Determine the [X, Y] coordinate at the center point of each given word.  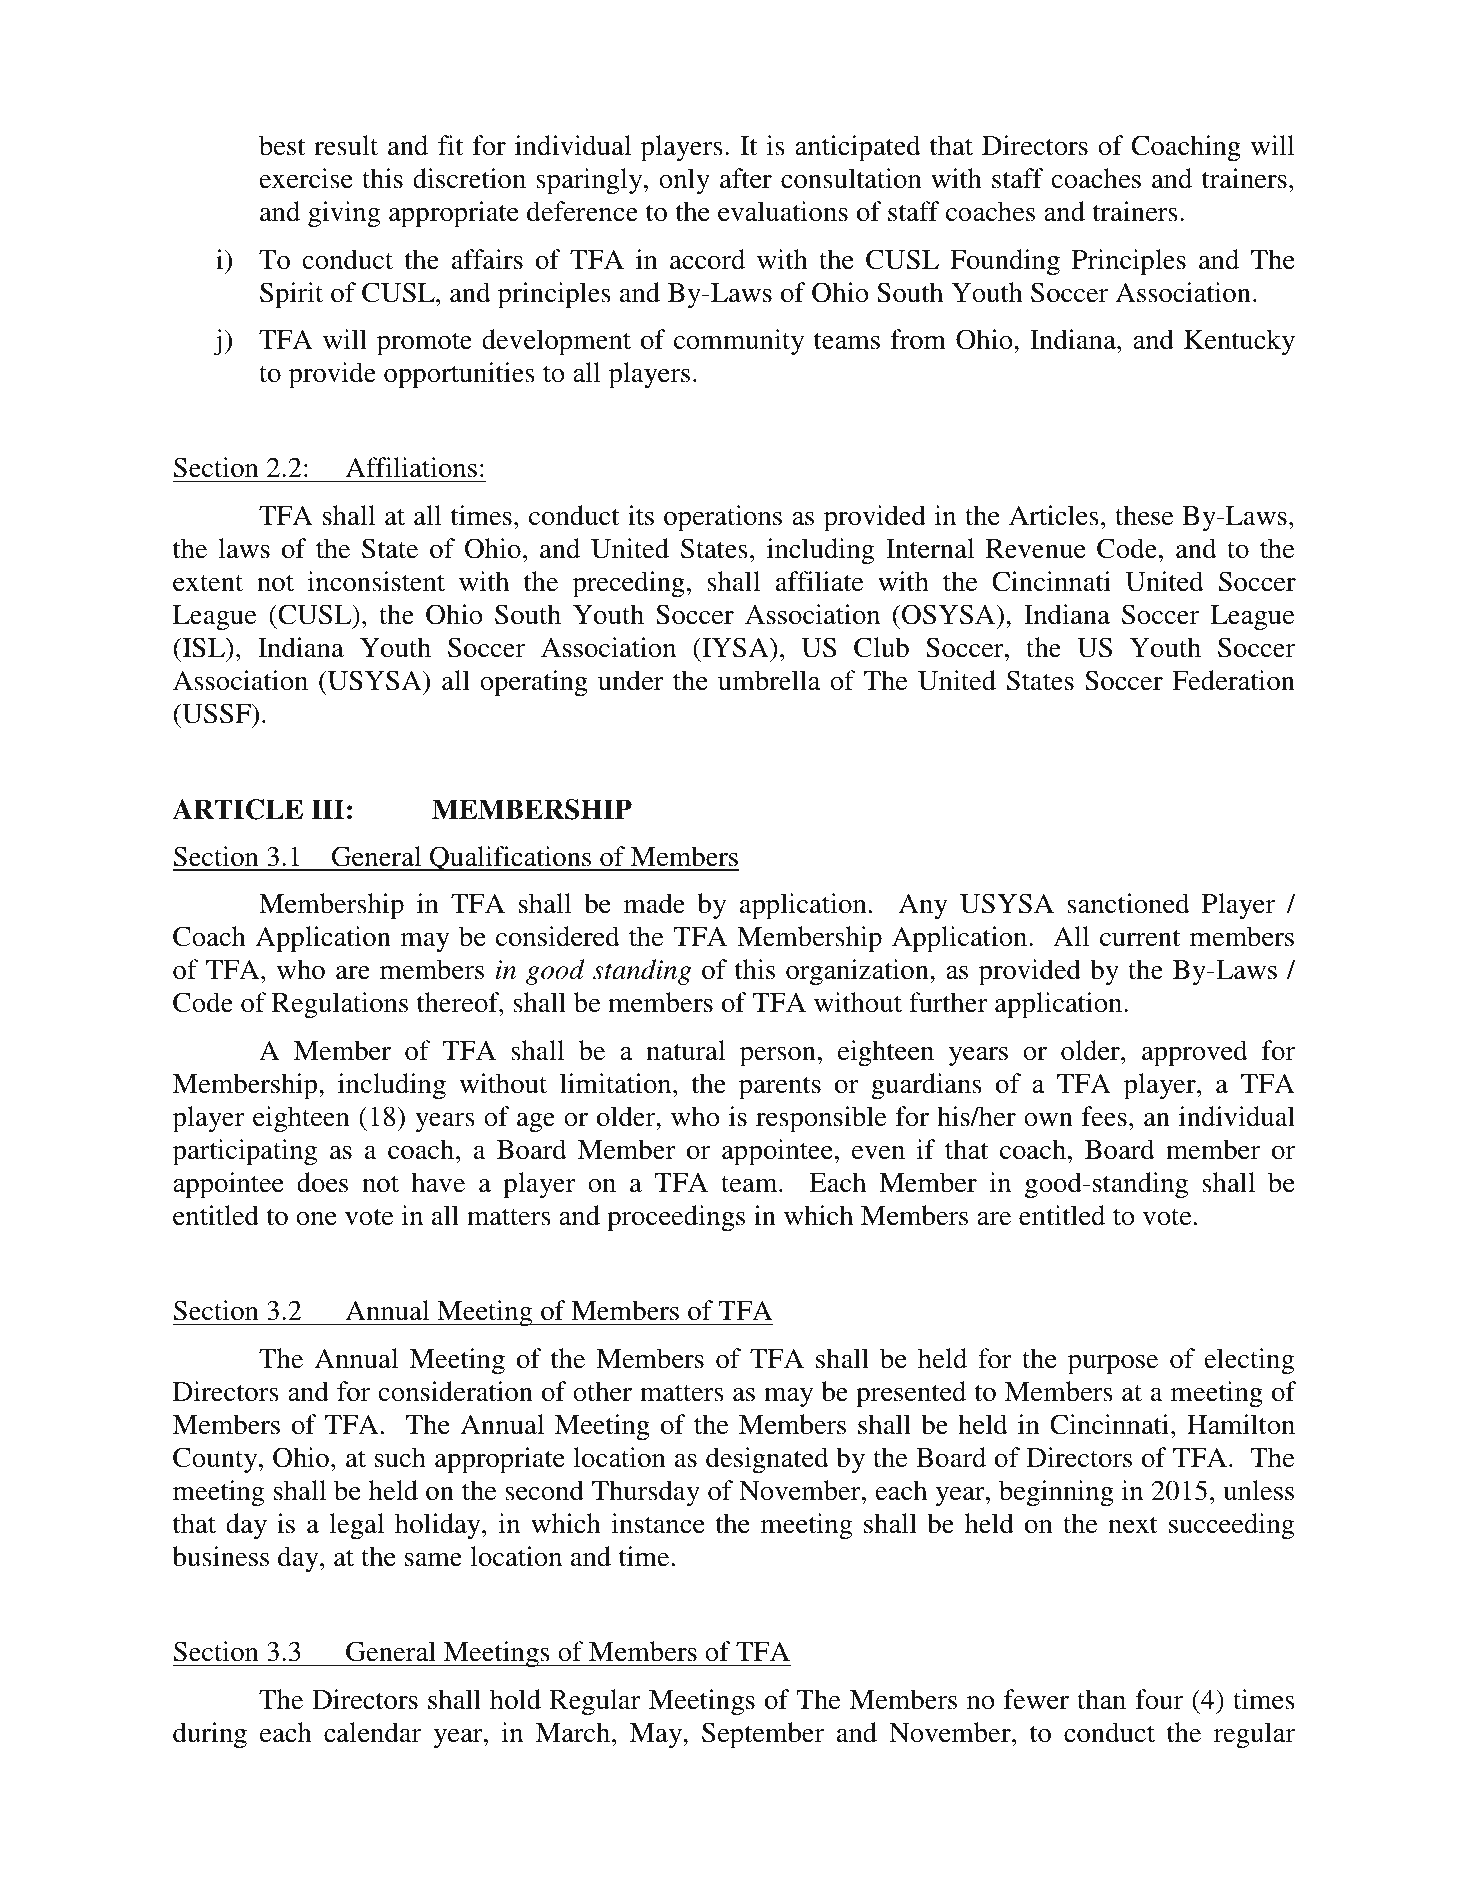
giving [344, 214]
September [763, 1735]
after [746, 178]
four [1159, 1699]
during [210, 1735]
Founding [1005, 262]
